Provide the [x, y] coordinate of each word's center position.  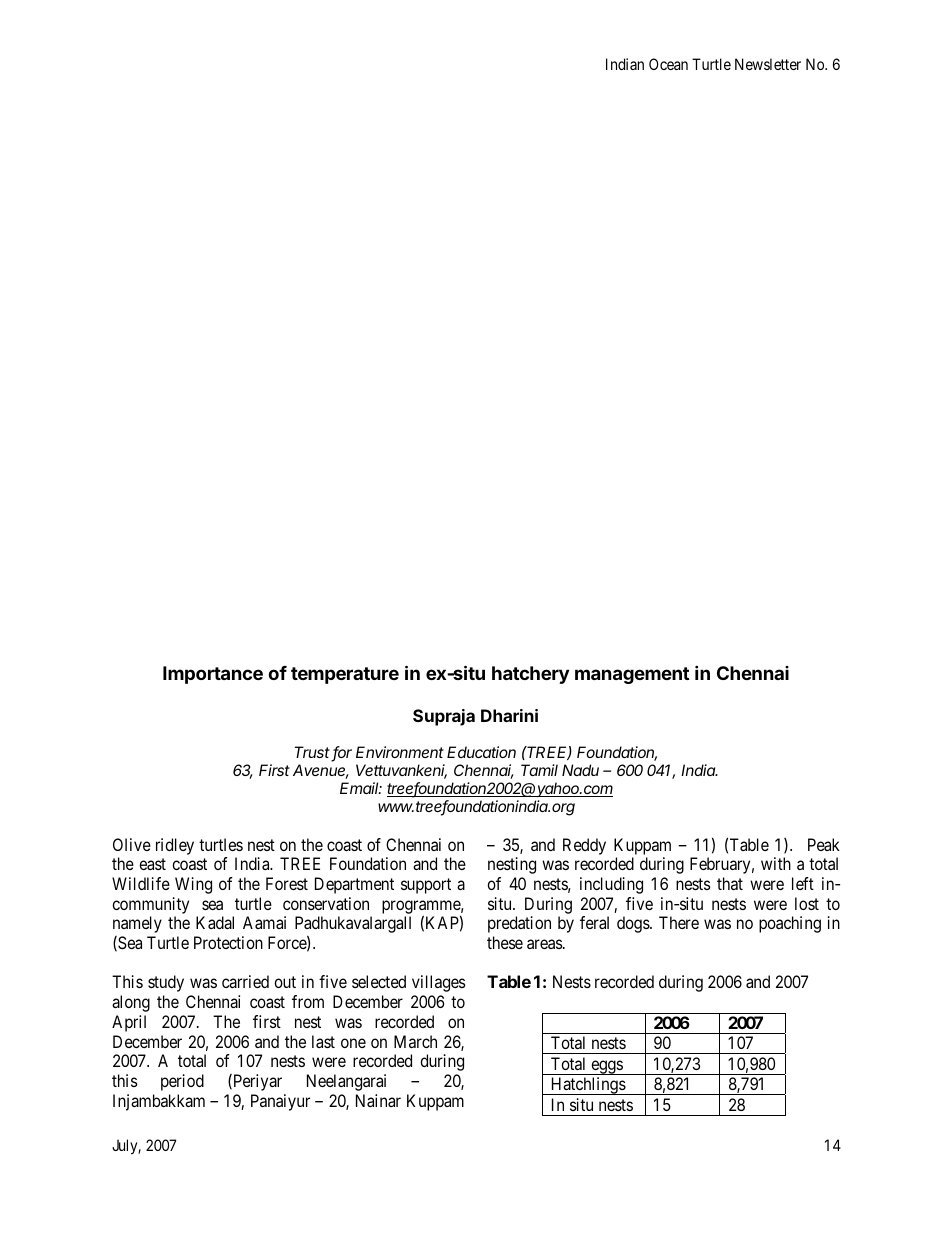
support [426, 886]
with [776, 863]
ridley [175, 846]
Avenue [321, 771]
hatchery [530, 675]
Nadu [580, 770]
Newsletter [768, 64]
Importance [213, 675]
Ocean [668, 64]
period [182, 1082]
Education [481, 752]
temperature [345, 675]
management [632, 675]
